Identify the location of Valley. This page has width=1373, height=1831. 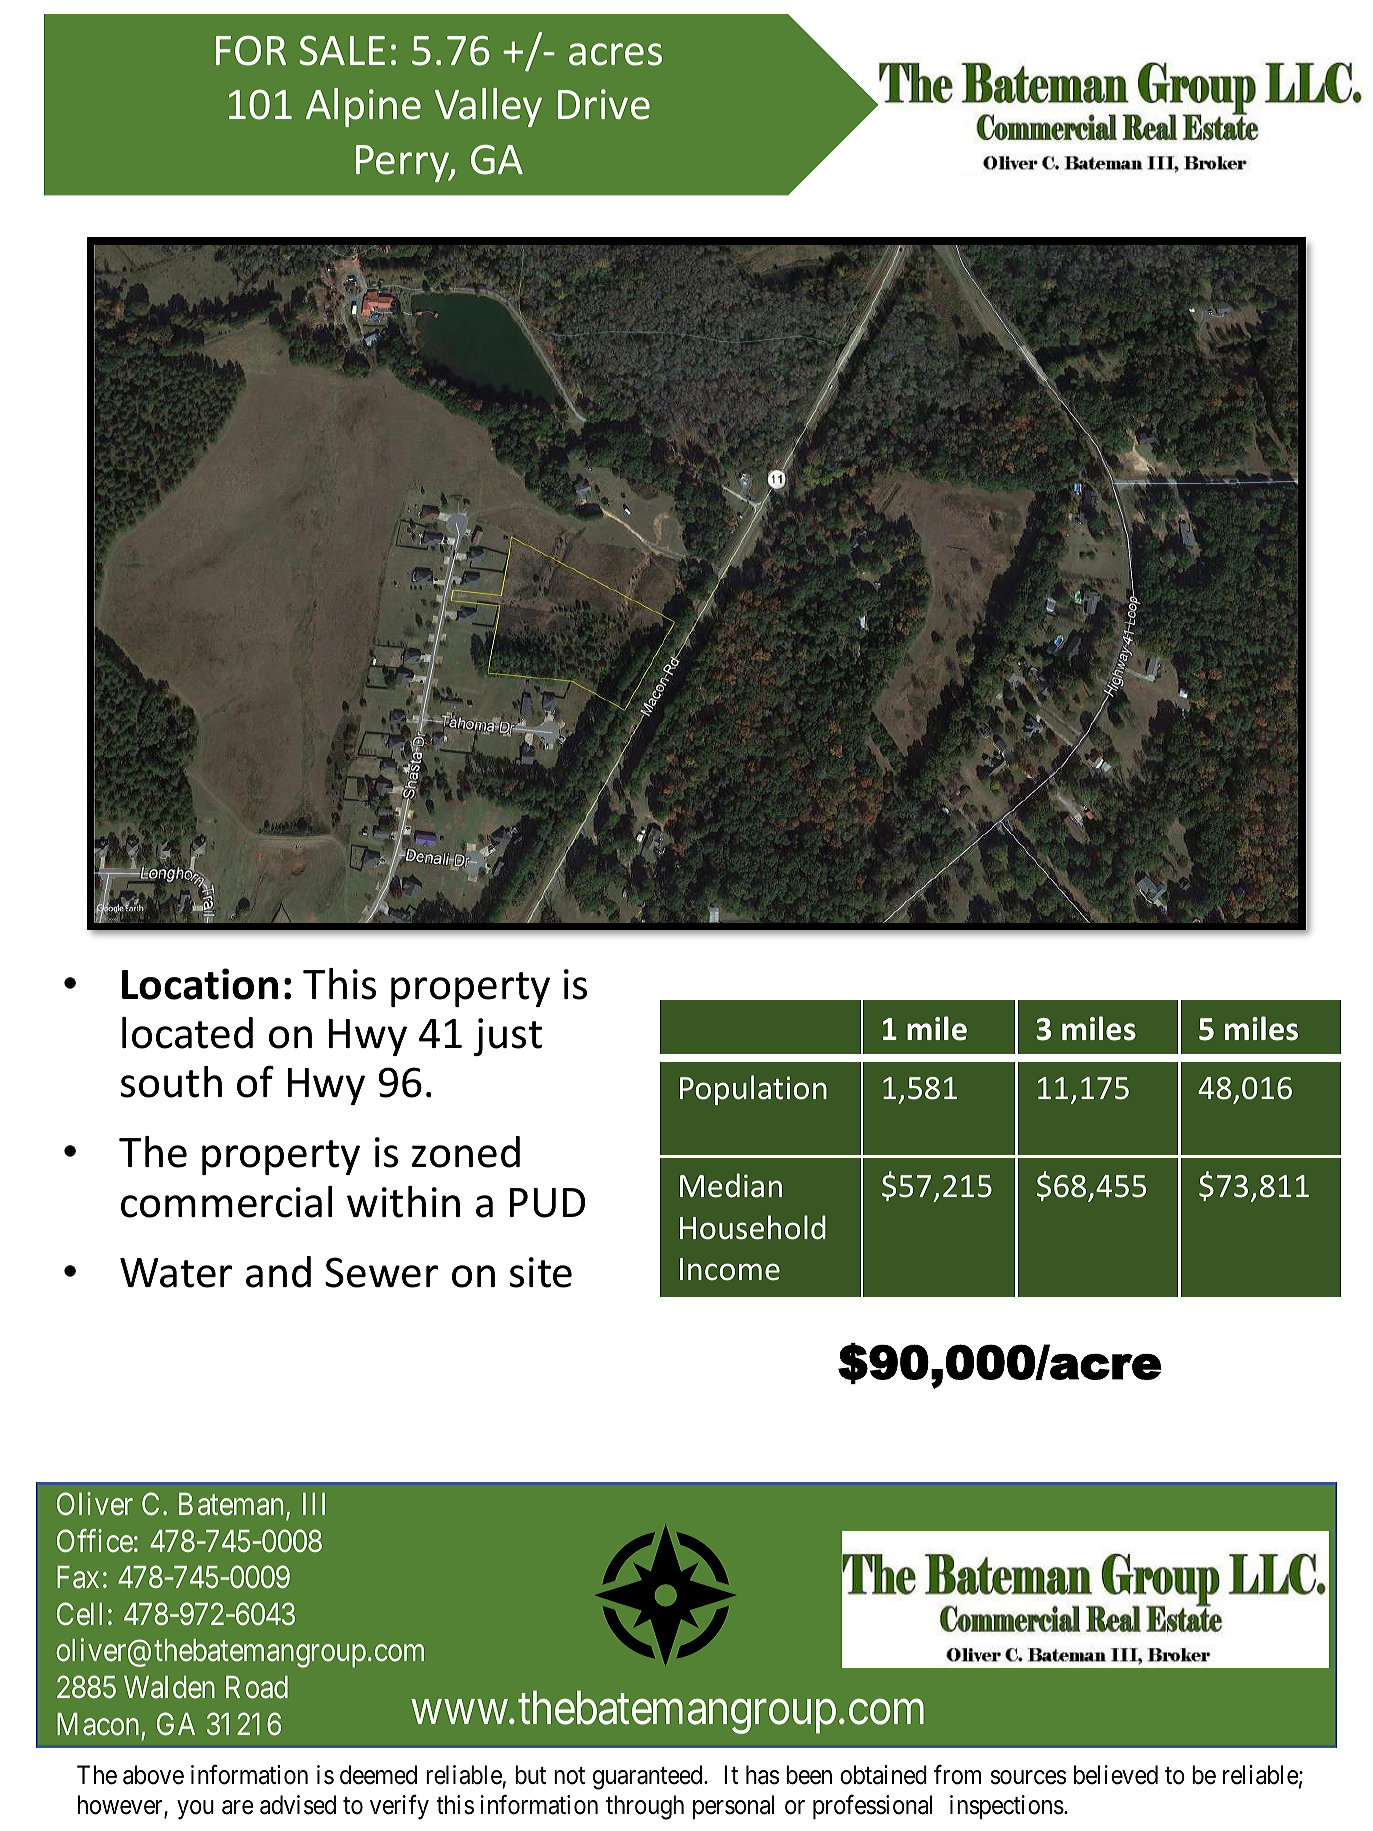
(488, 107).
